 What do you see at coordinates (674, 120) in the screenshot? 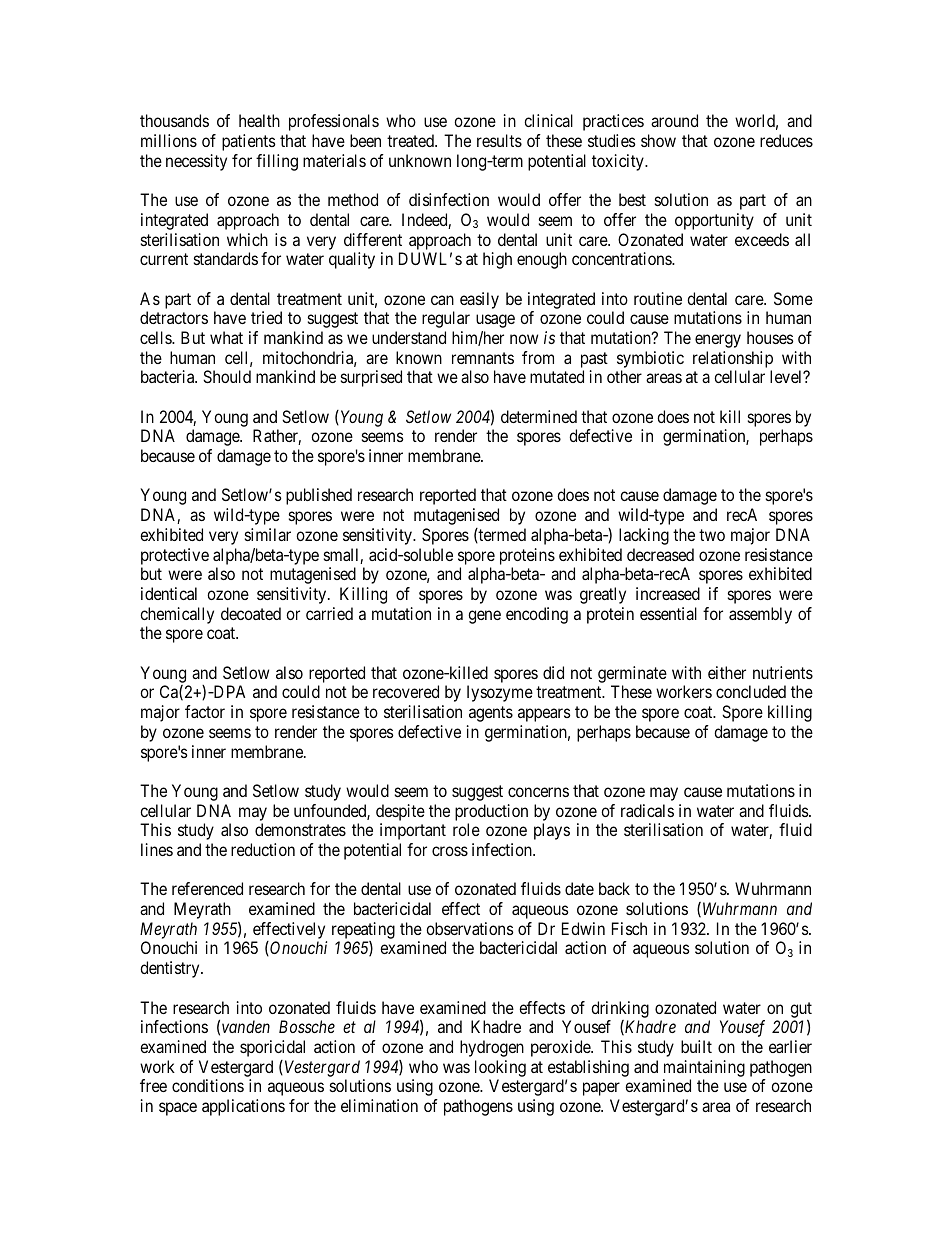
I see `around` at bounding box center [674, 120].
